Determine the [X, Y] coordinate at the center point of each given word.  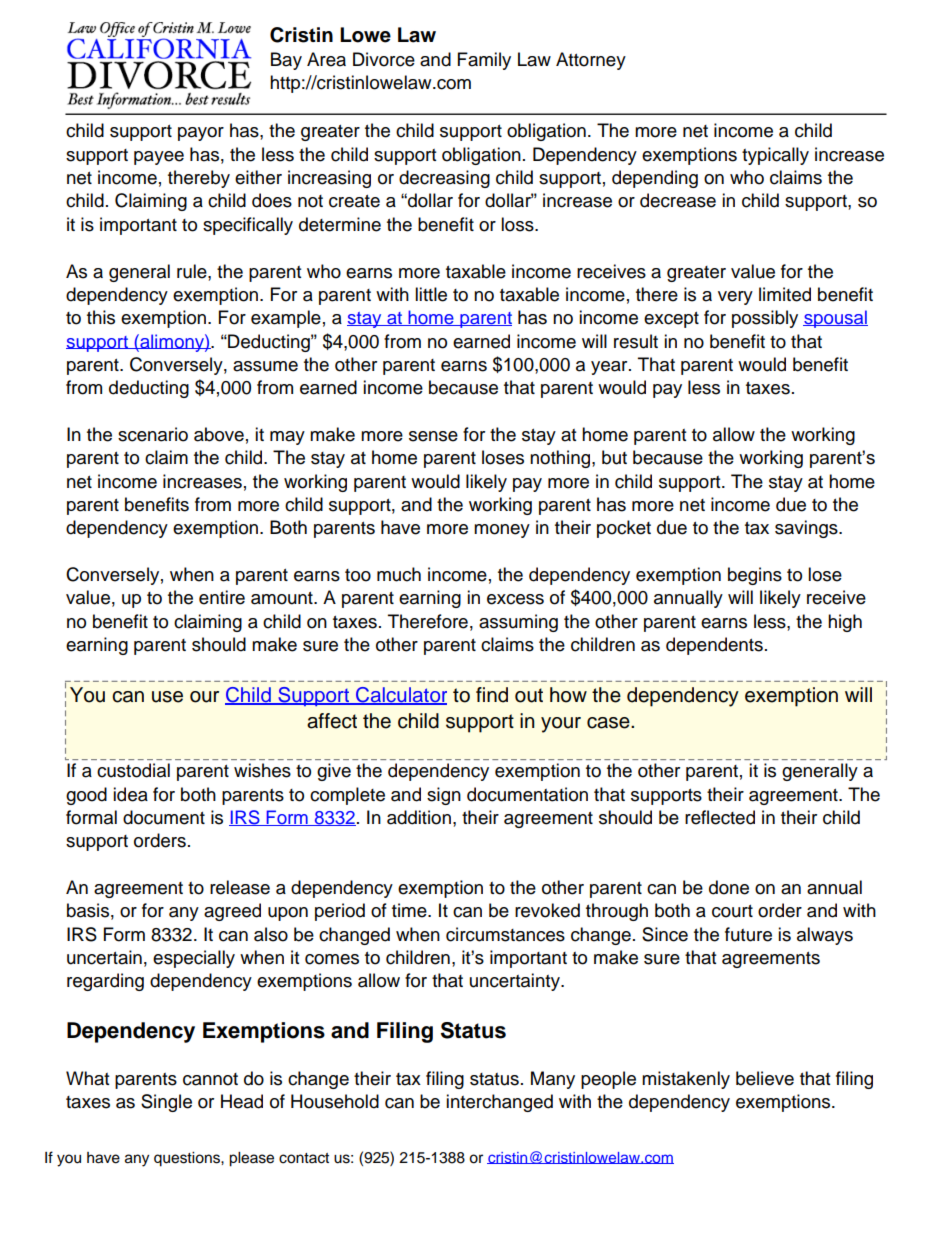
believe [765, 1078]
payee [159, 158]
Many [553, 1080]
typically [775, 156]
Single [166, 1103]
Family [484, 61]
